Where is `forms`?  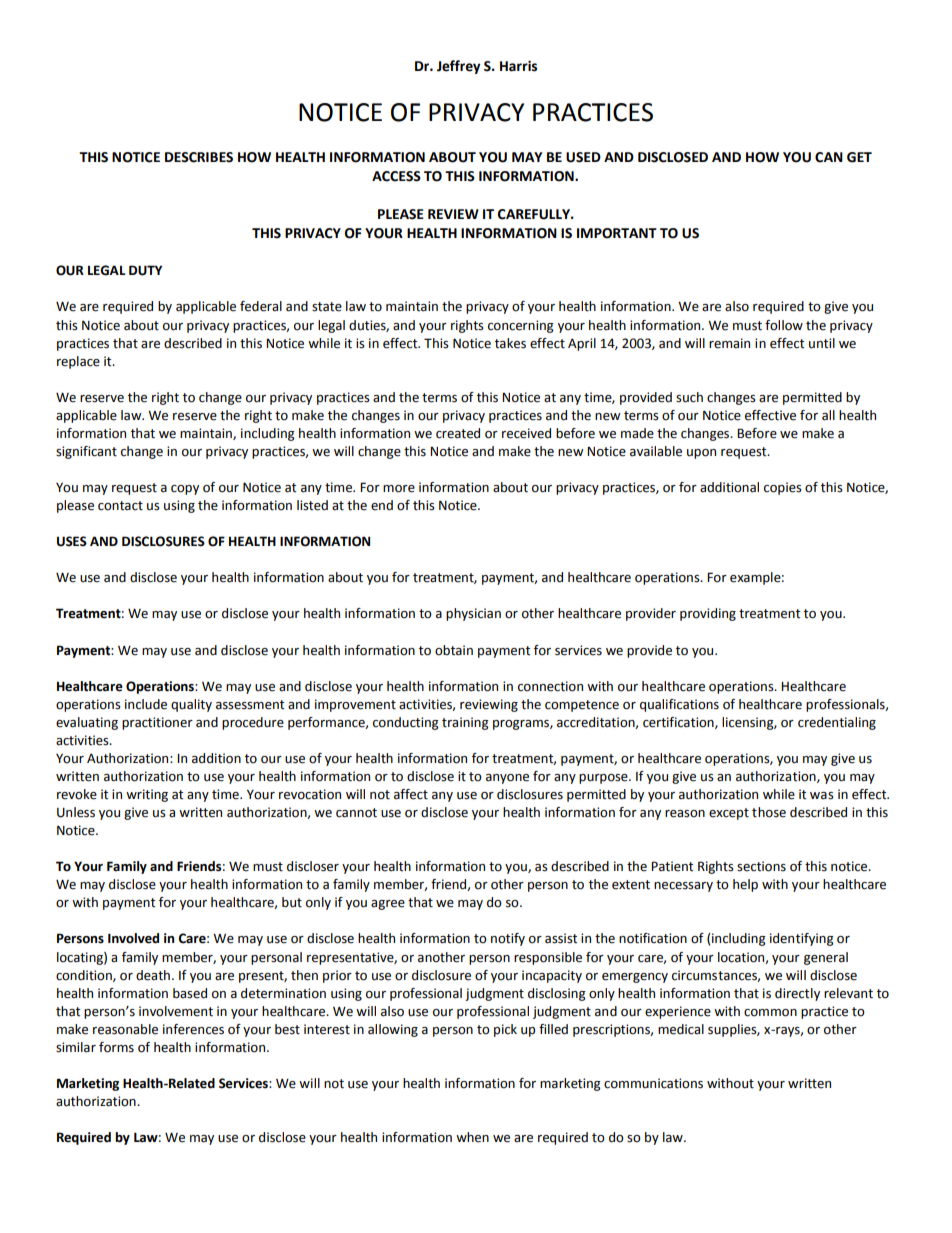
forms is located at coordinates (116, 1047).
